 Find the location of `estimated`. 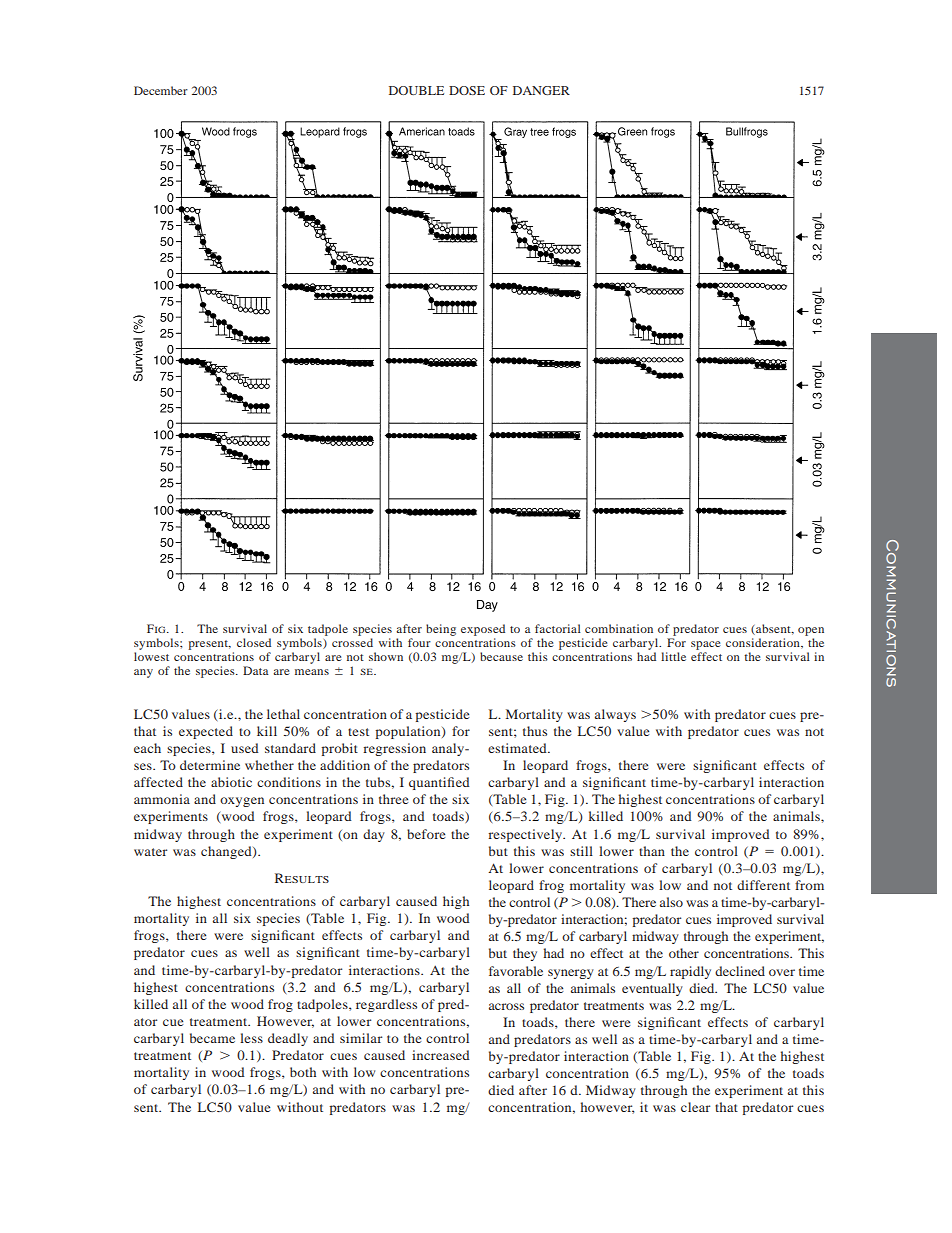

estimated is located at coordinates (518, 748).
